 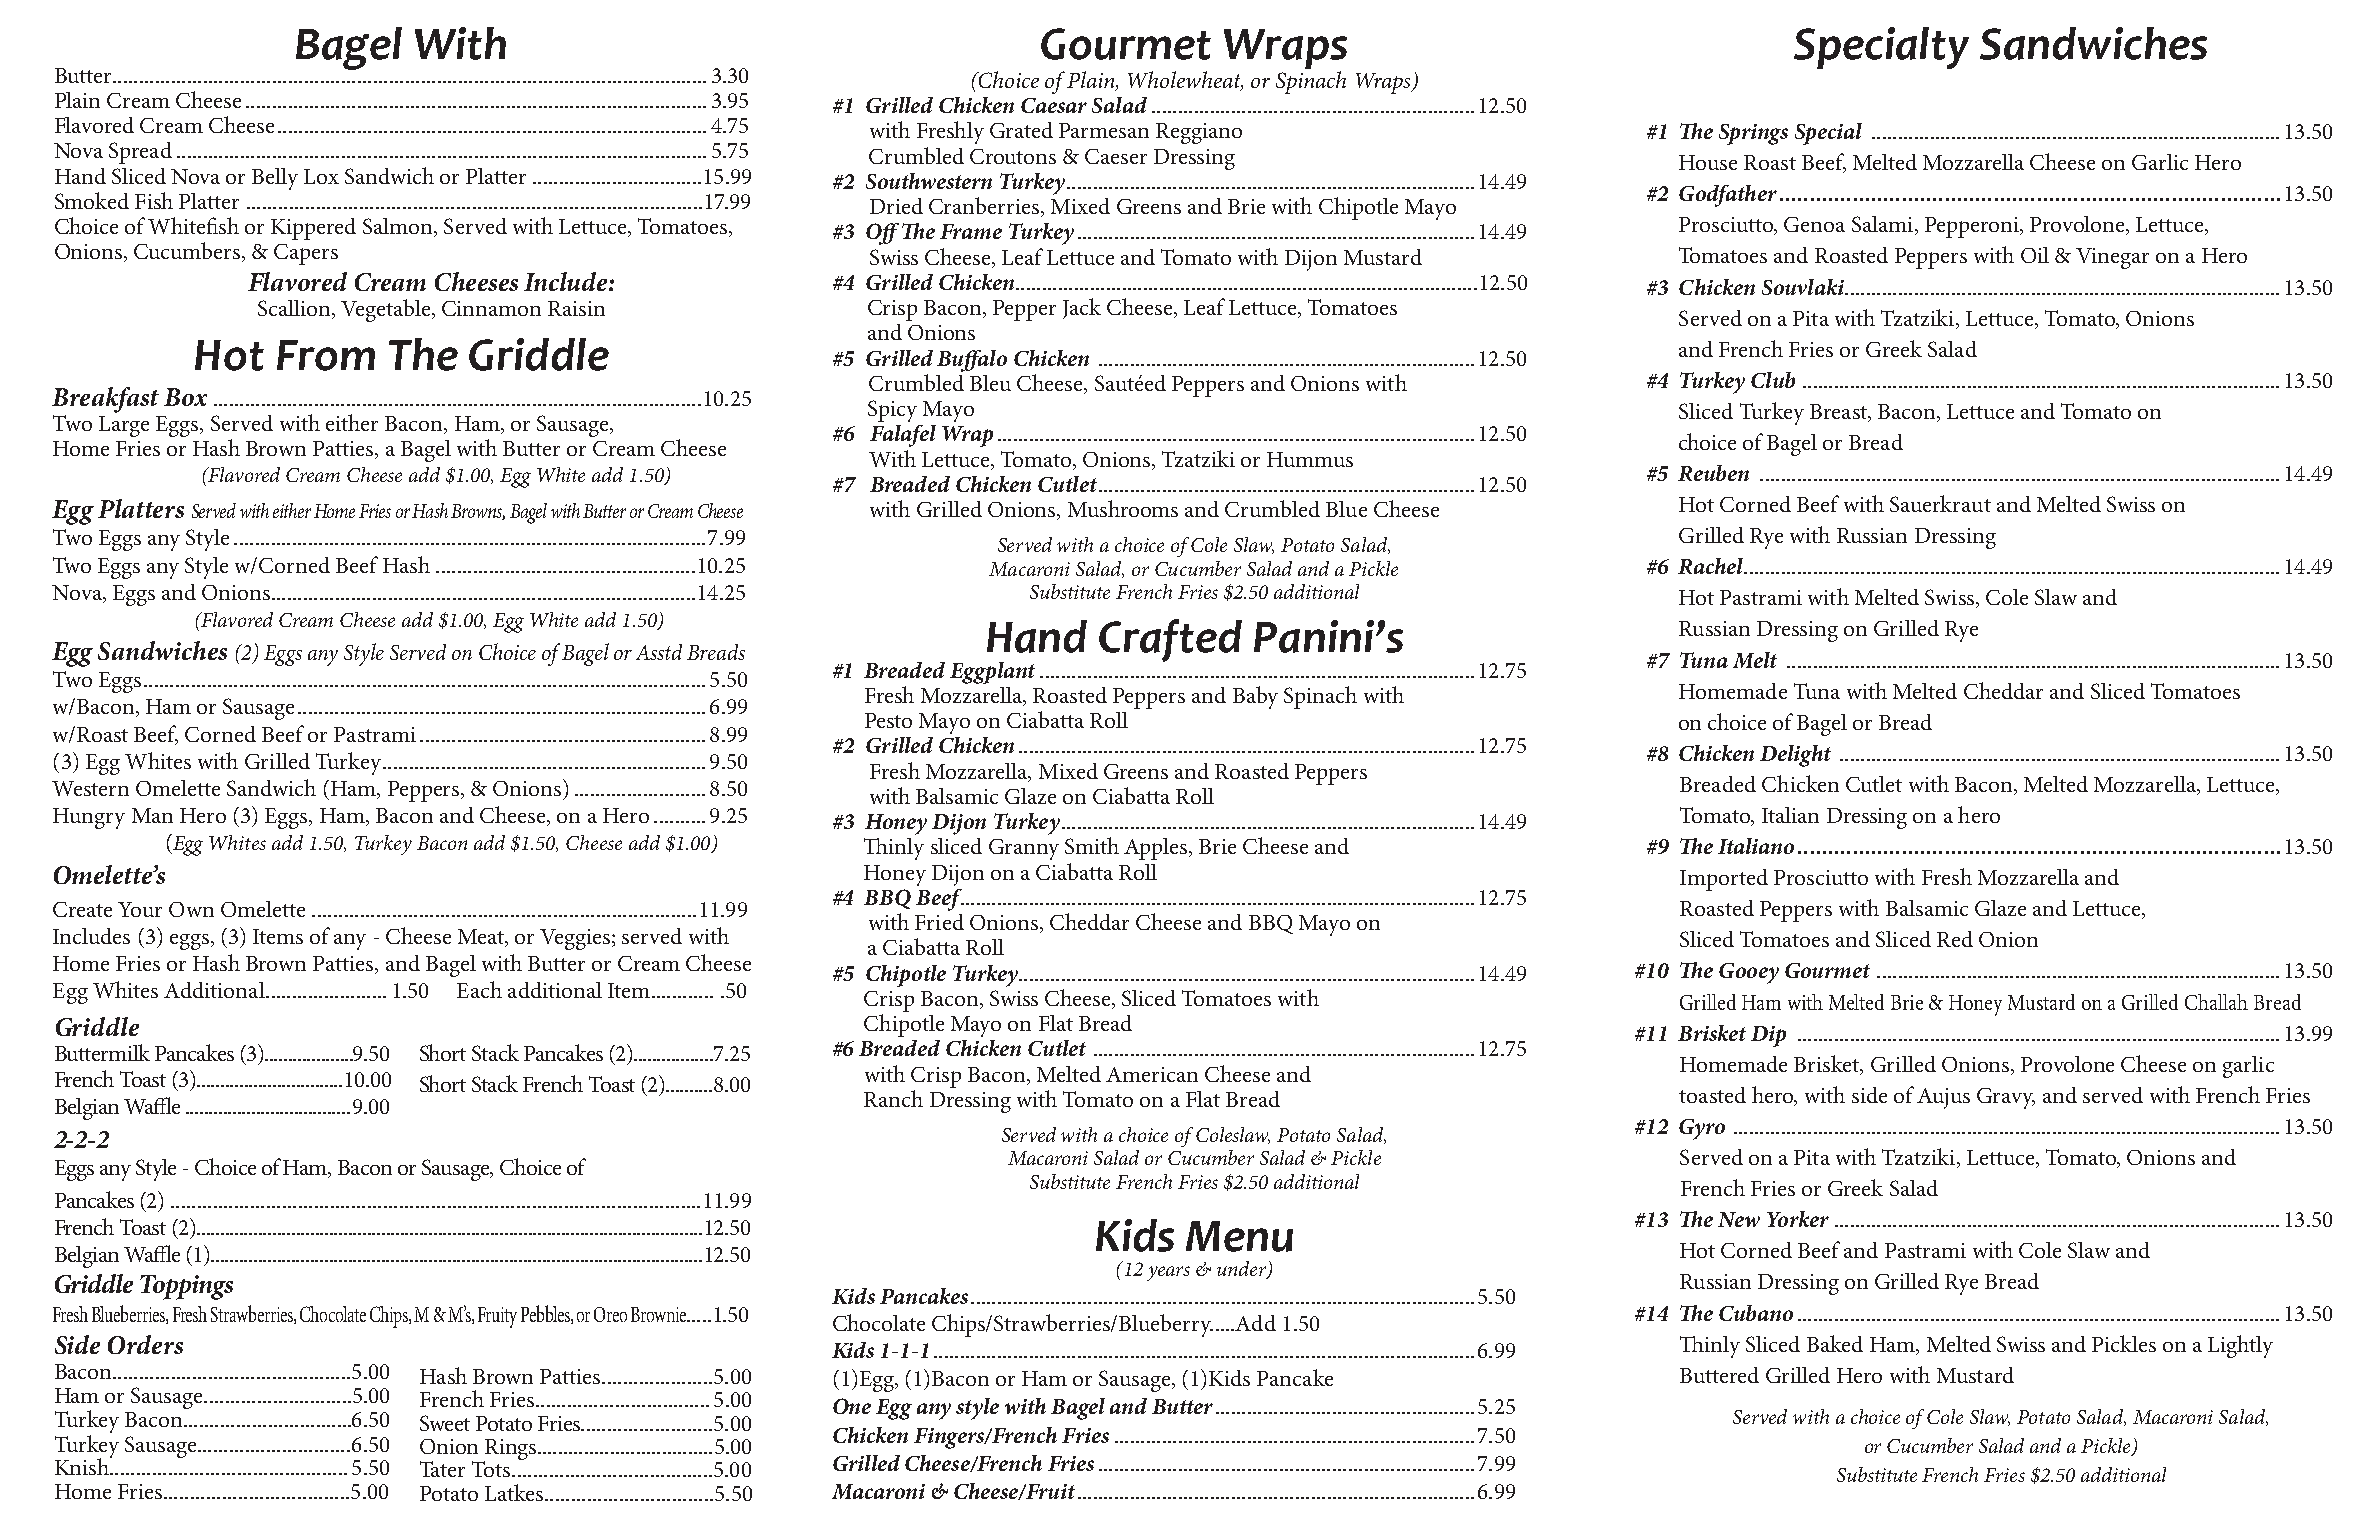 What do you see at coordinates (321, 176) in the document?
I see `Lox` at bounding box center [321, 176].
